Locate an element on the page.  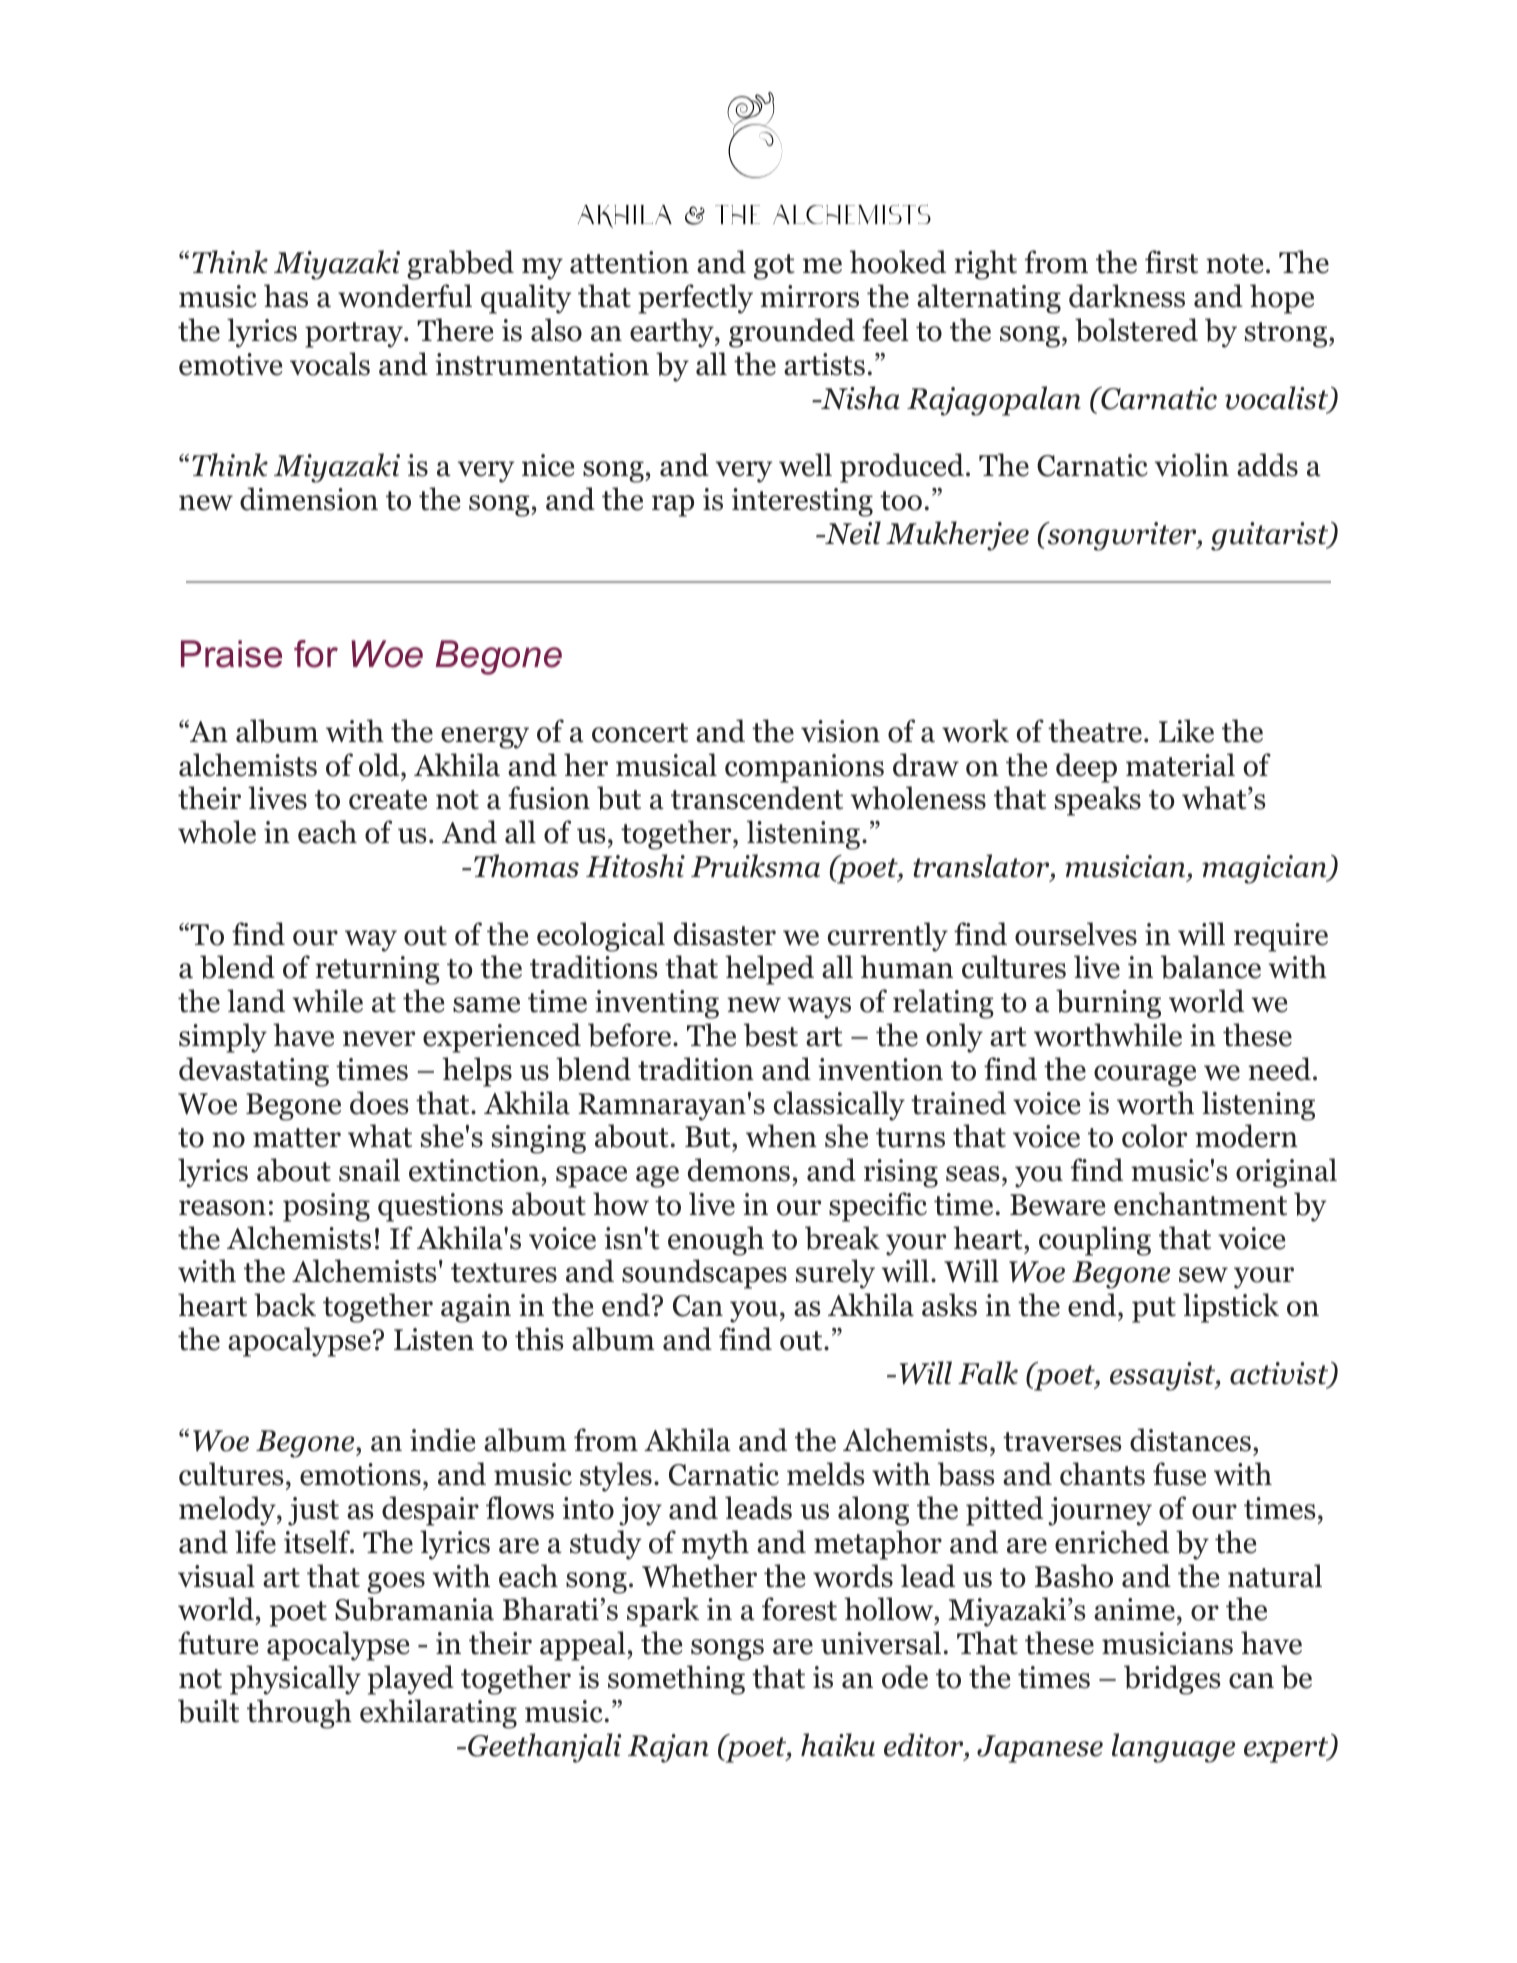
put is located at coordinates (1154, 1310).
